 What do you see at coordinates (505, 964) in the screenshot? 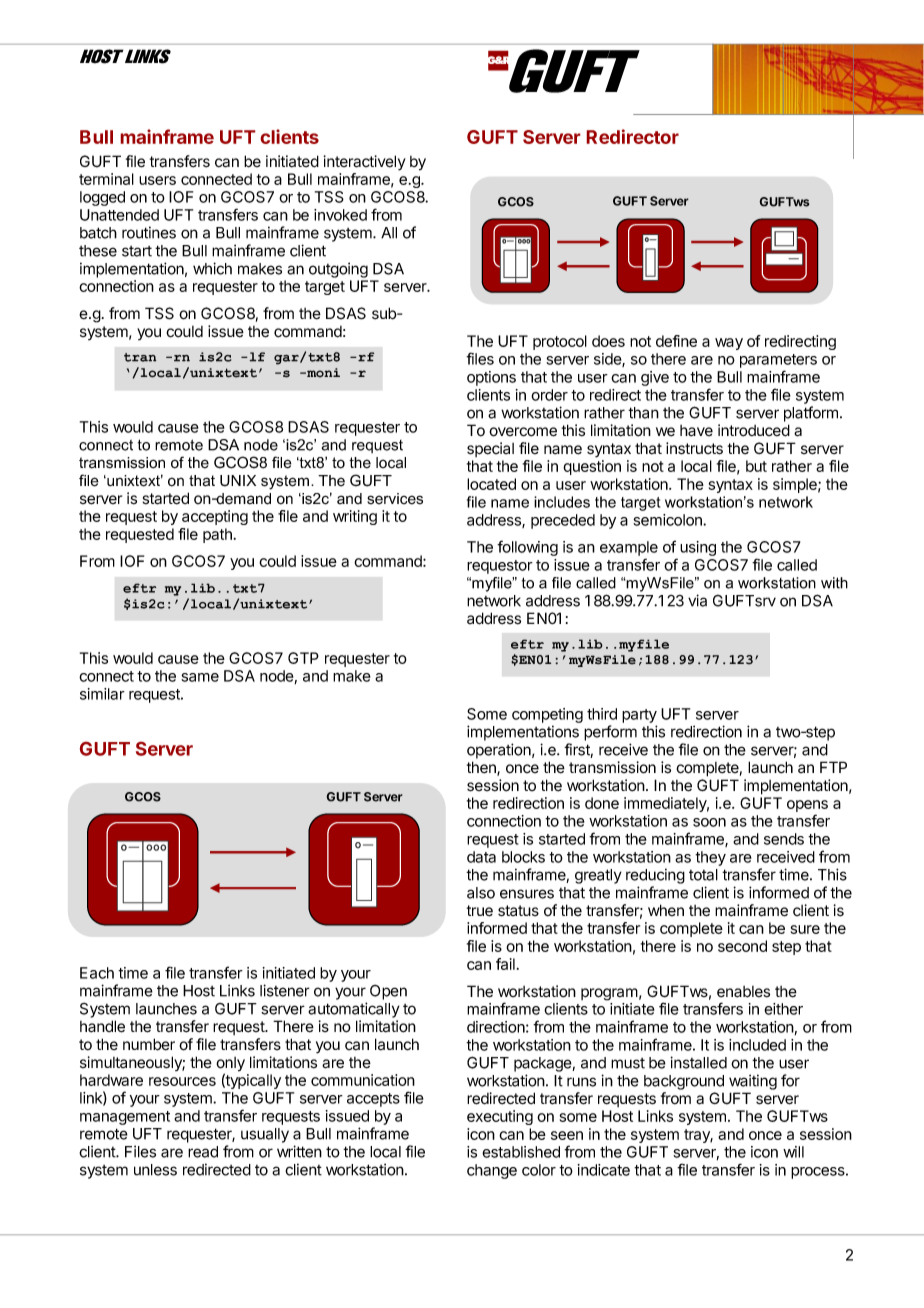
I see `fail` at bounding box center [505, 964].
